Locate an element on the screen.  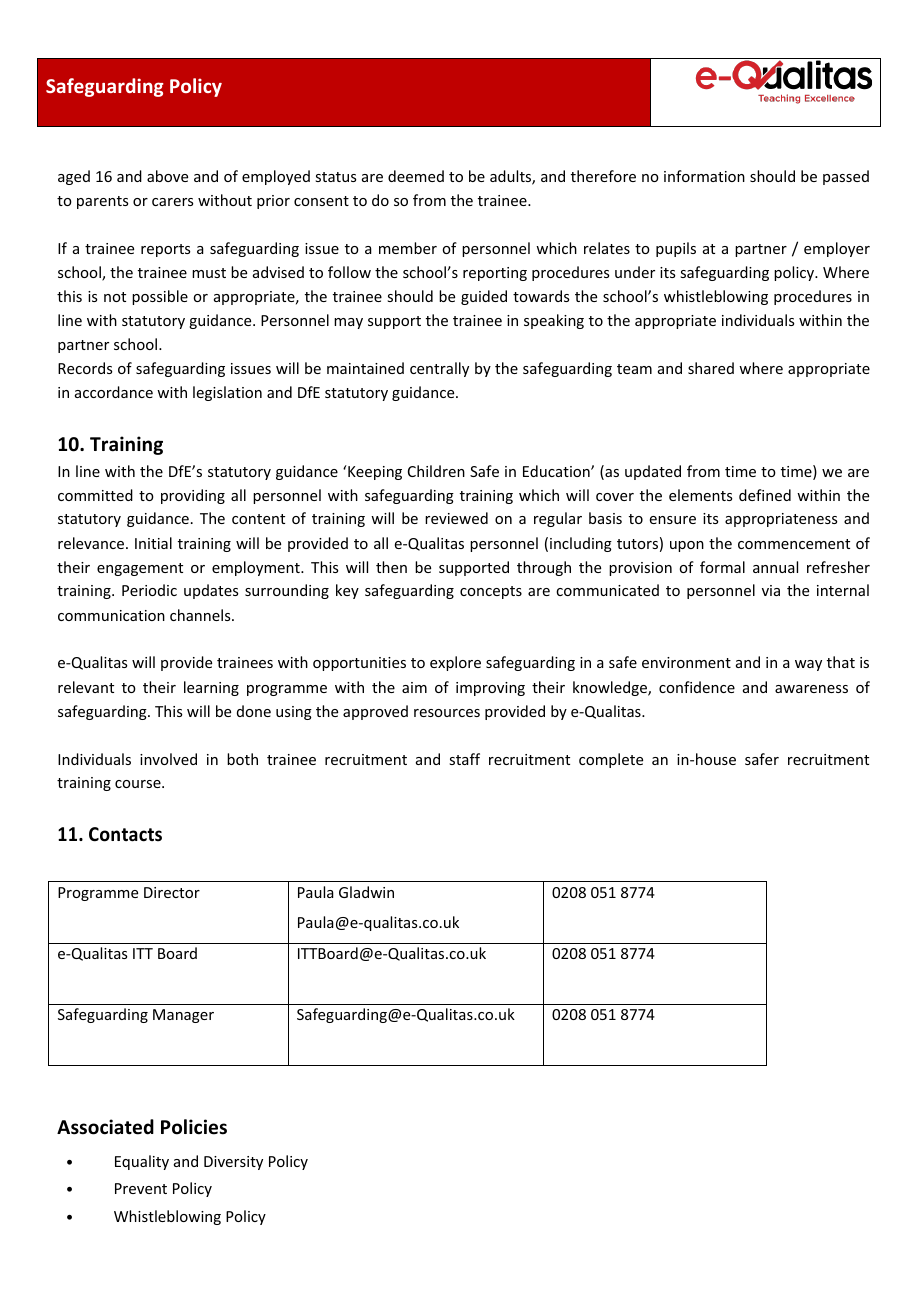
Children is located at coordinates (436, 471).
